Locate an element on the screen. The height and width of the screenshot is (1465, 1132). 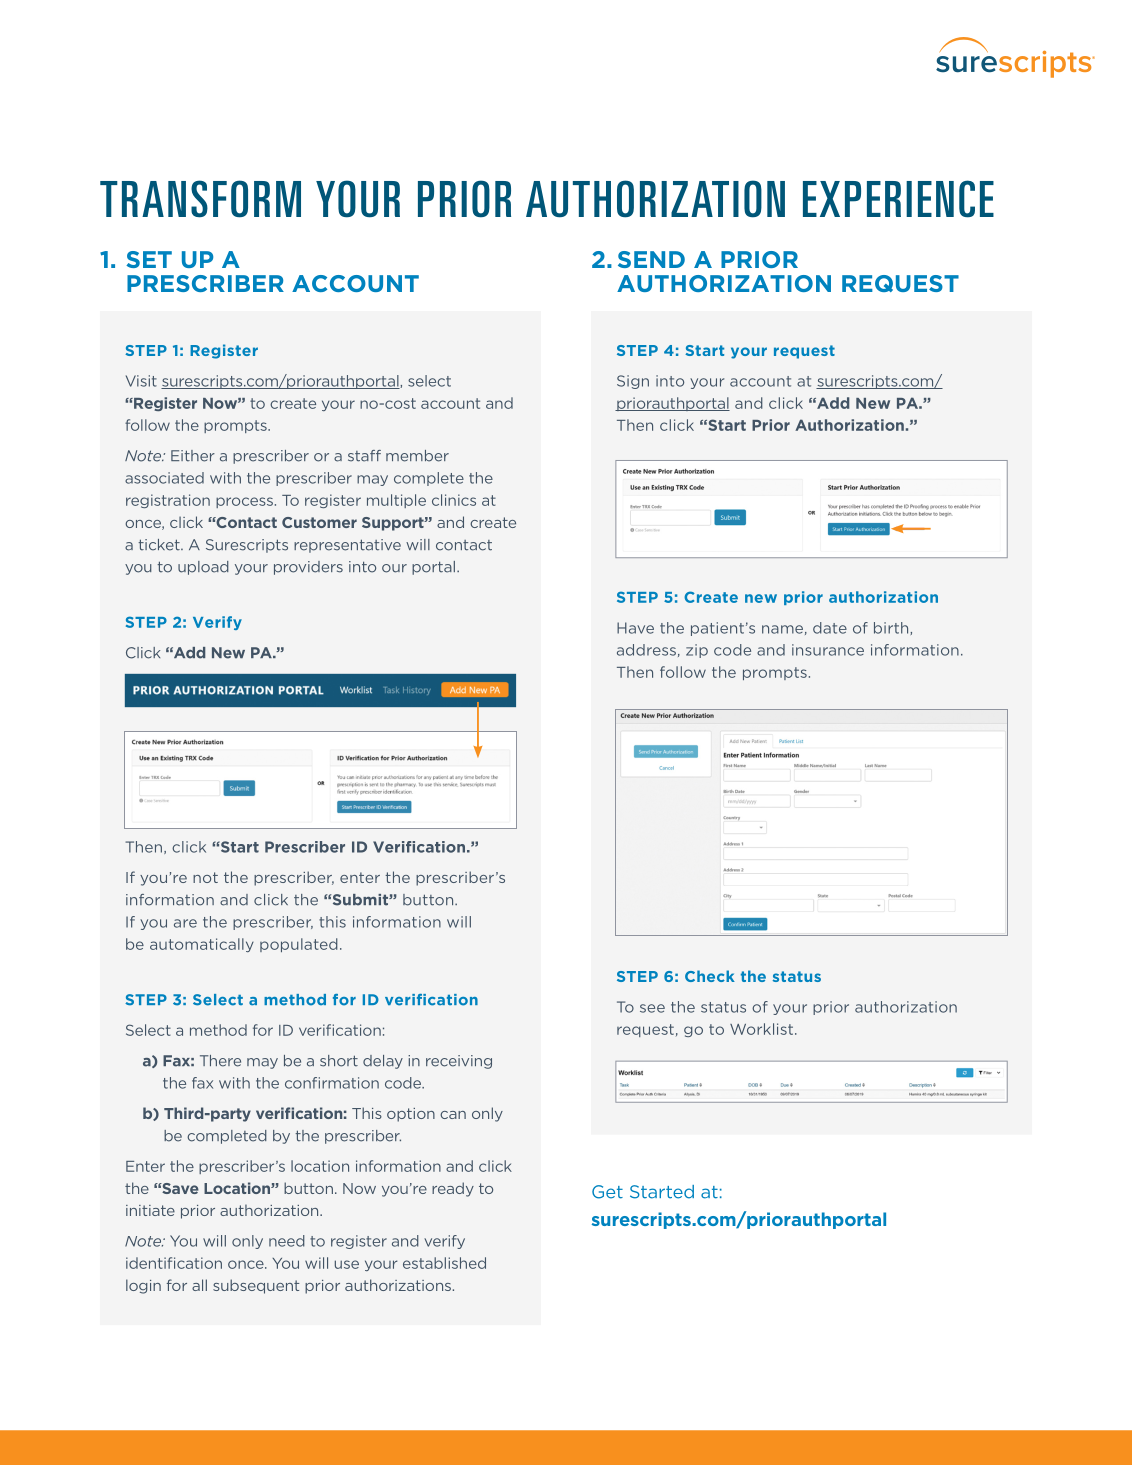
EXPERIENCE is located at coordinates (898, 199).
